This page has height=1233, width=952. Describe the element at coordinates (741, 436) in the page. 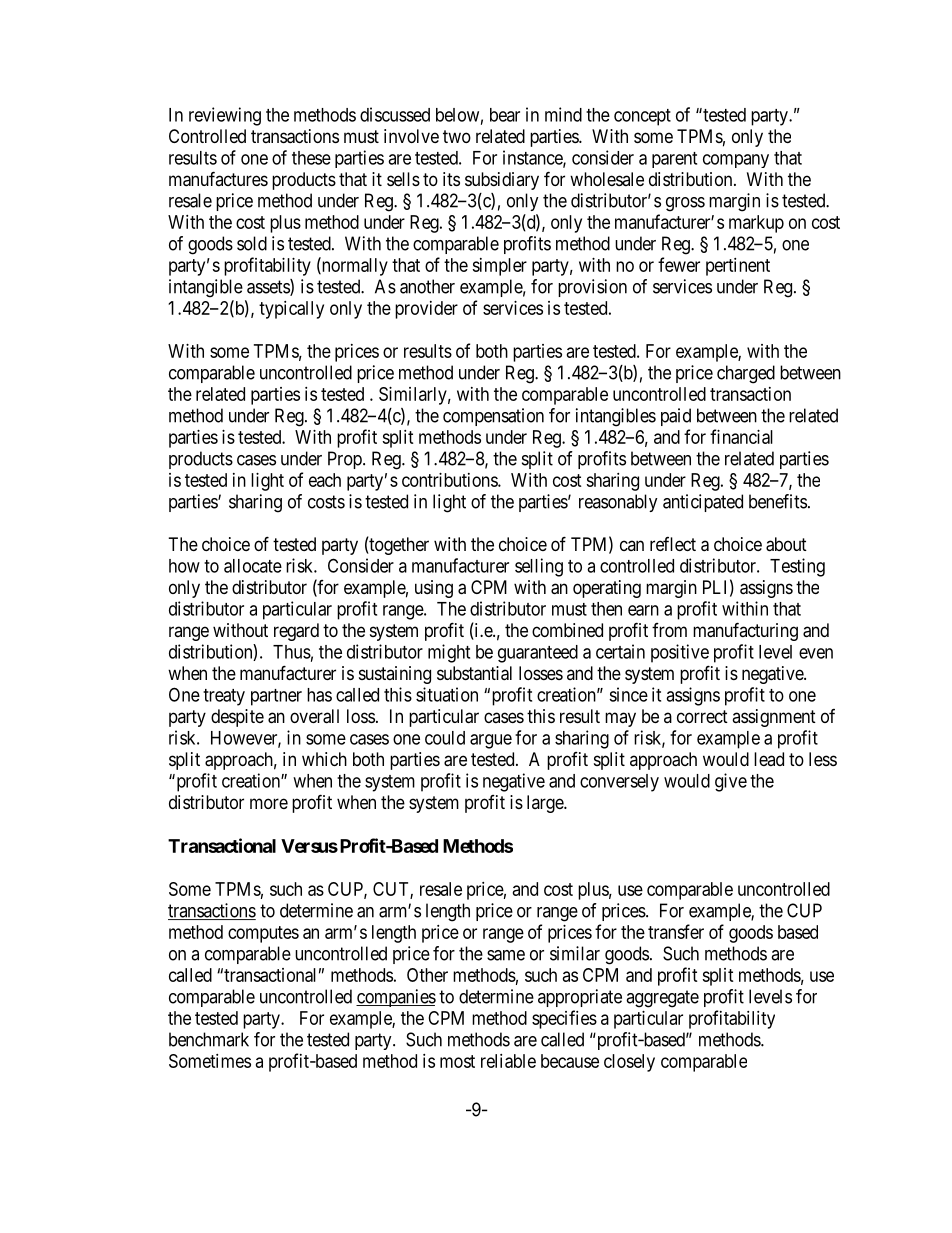

I see `financial` at that location.
